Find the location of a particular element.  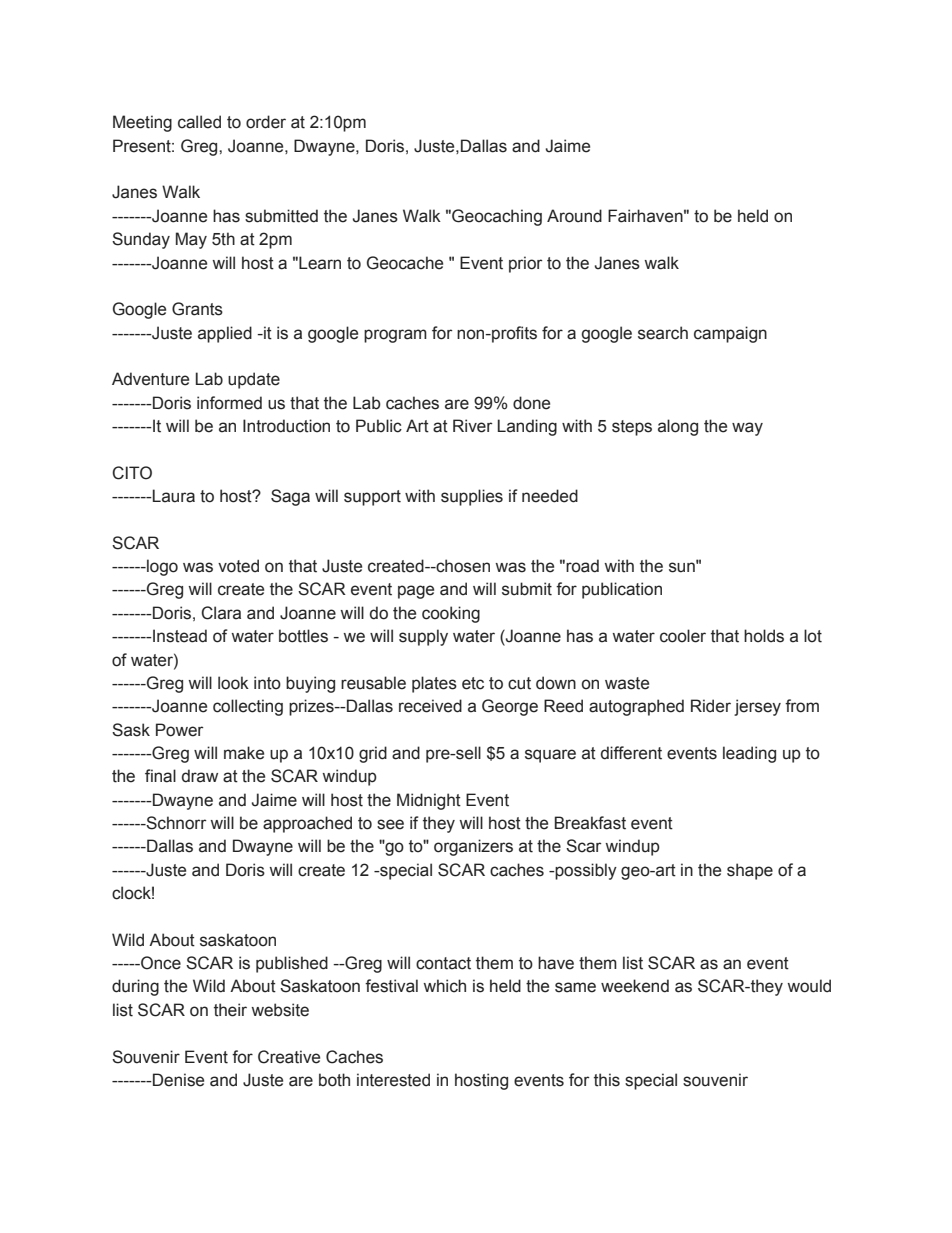

leading is located at coordinates (749, 754).
